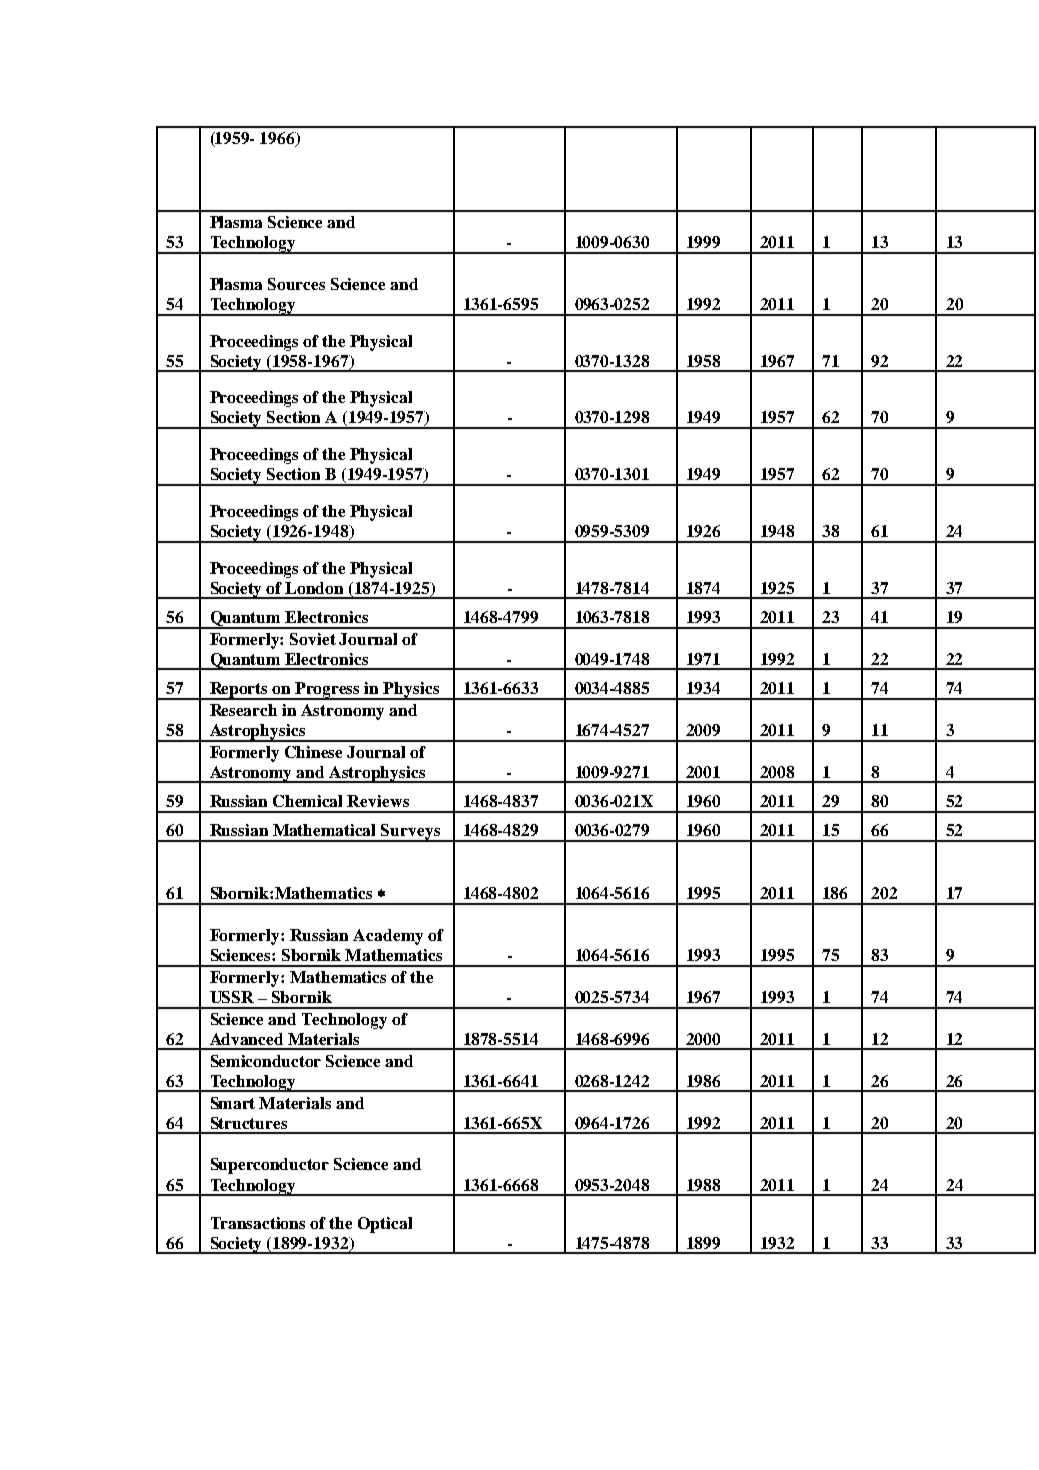 Image resolution: width=1039 pixels, height=1470 pixels. Describe the element at coordinates (378, 801) in the screenshot. I see `Reviews` at that location.
